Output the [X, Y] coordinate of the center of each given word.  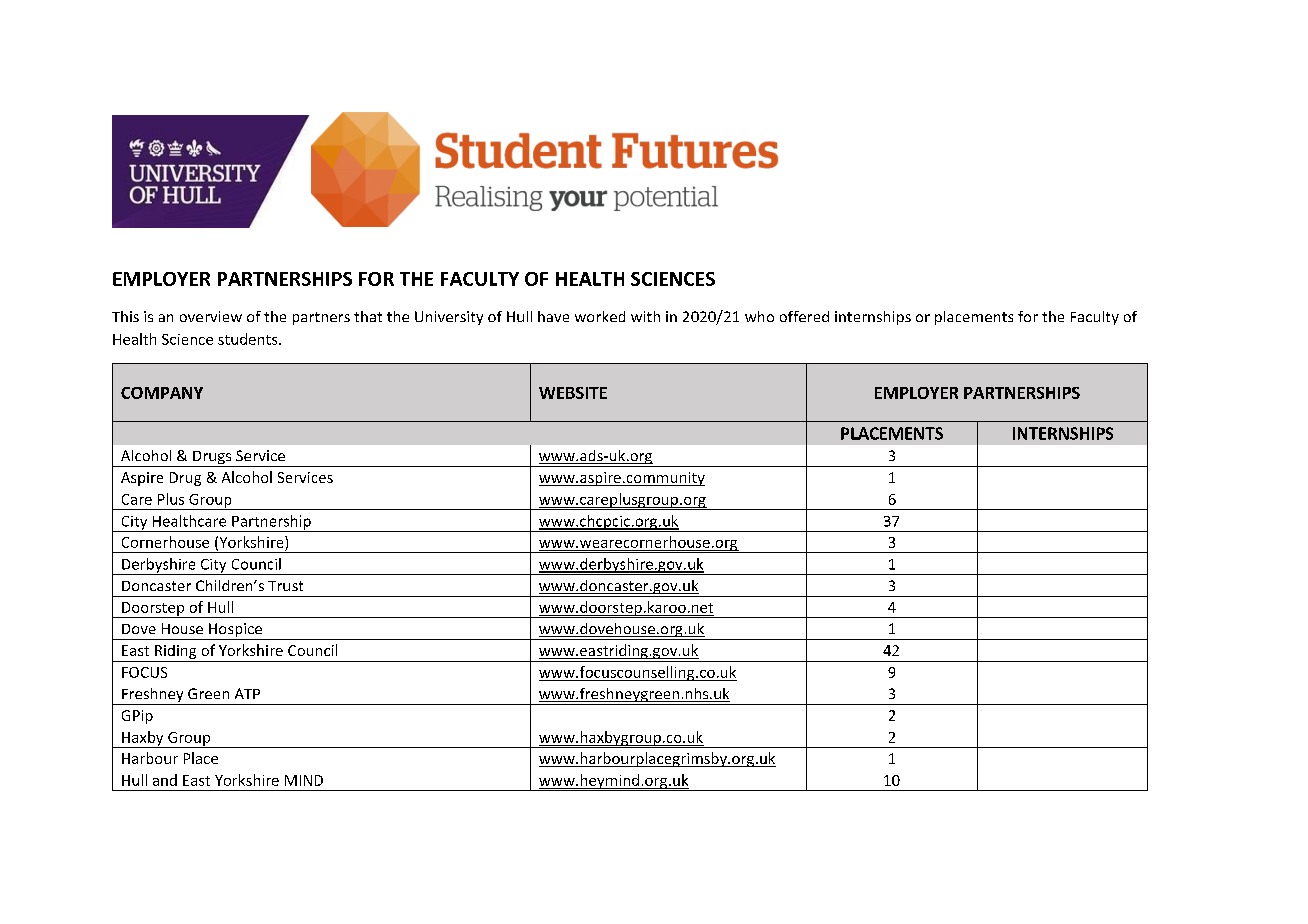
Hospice [236, 631]
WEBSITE [573, 393]
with [645, 316]
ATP [247, 693]
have [553, 316]
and [165, 780]
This [125, 316]
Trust [285, 586]
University [449, 318]
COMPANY [162, 393]
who [759, 316]
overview [211, 316]
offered [804, 316]
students [249, 339]
